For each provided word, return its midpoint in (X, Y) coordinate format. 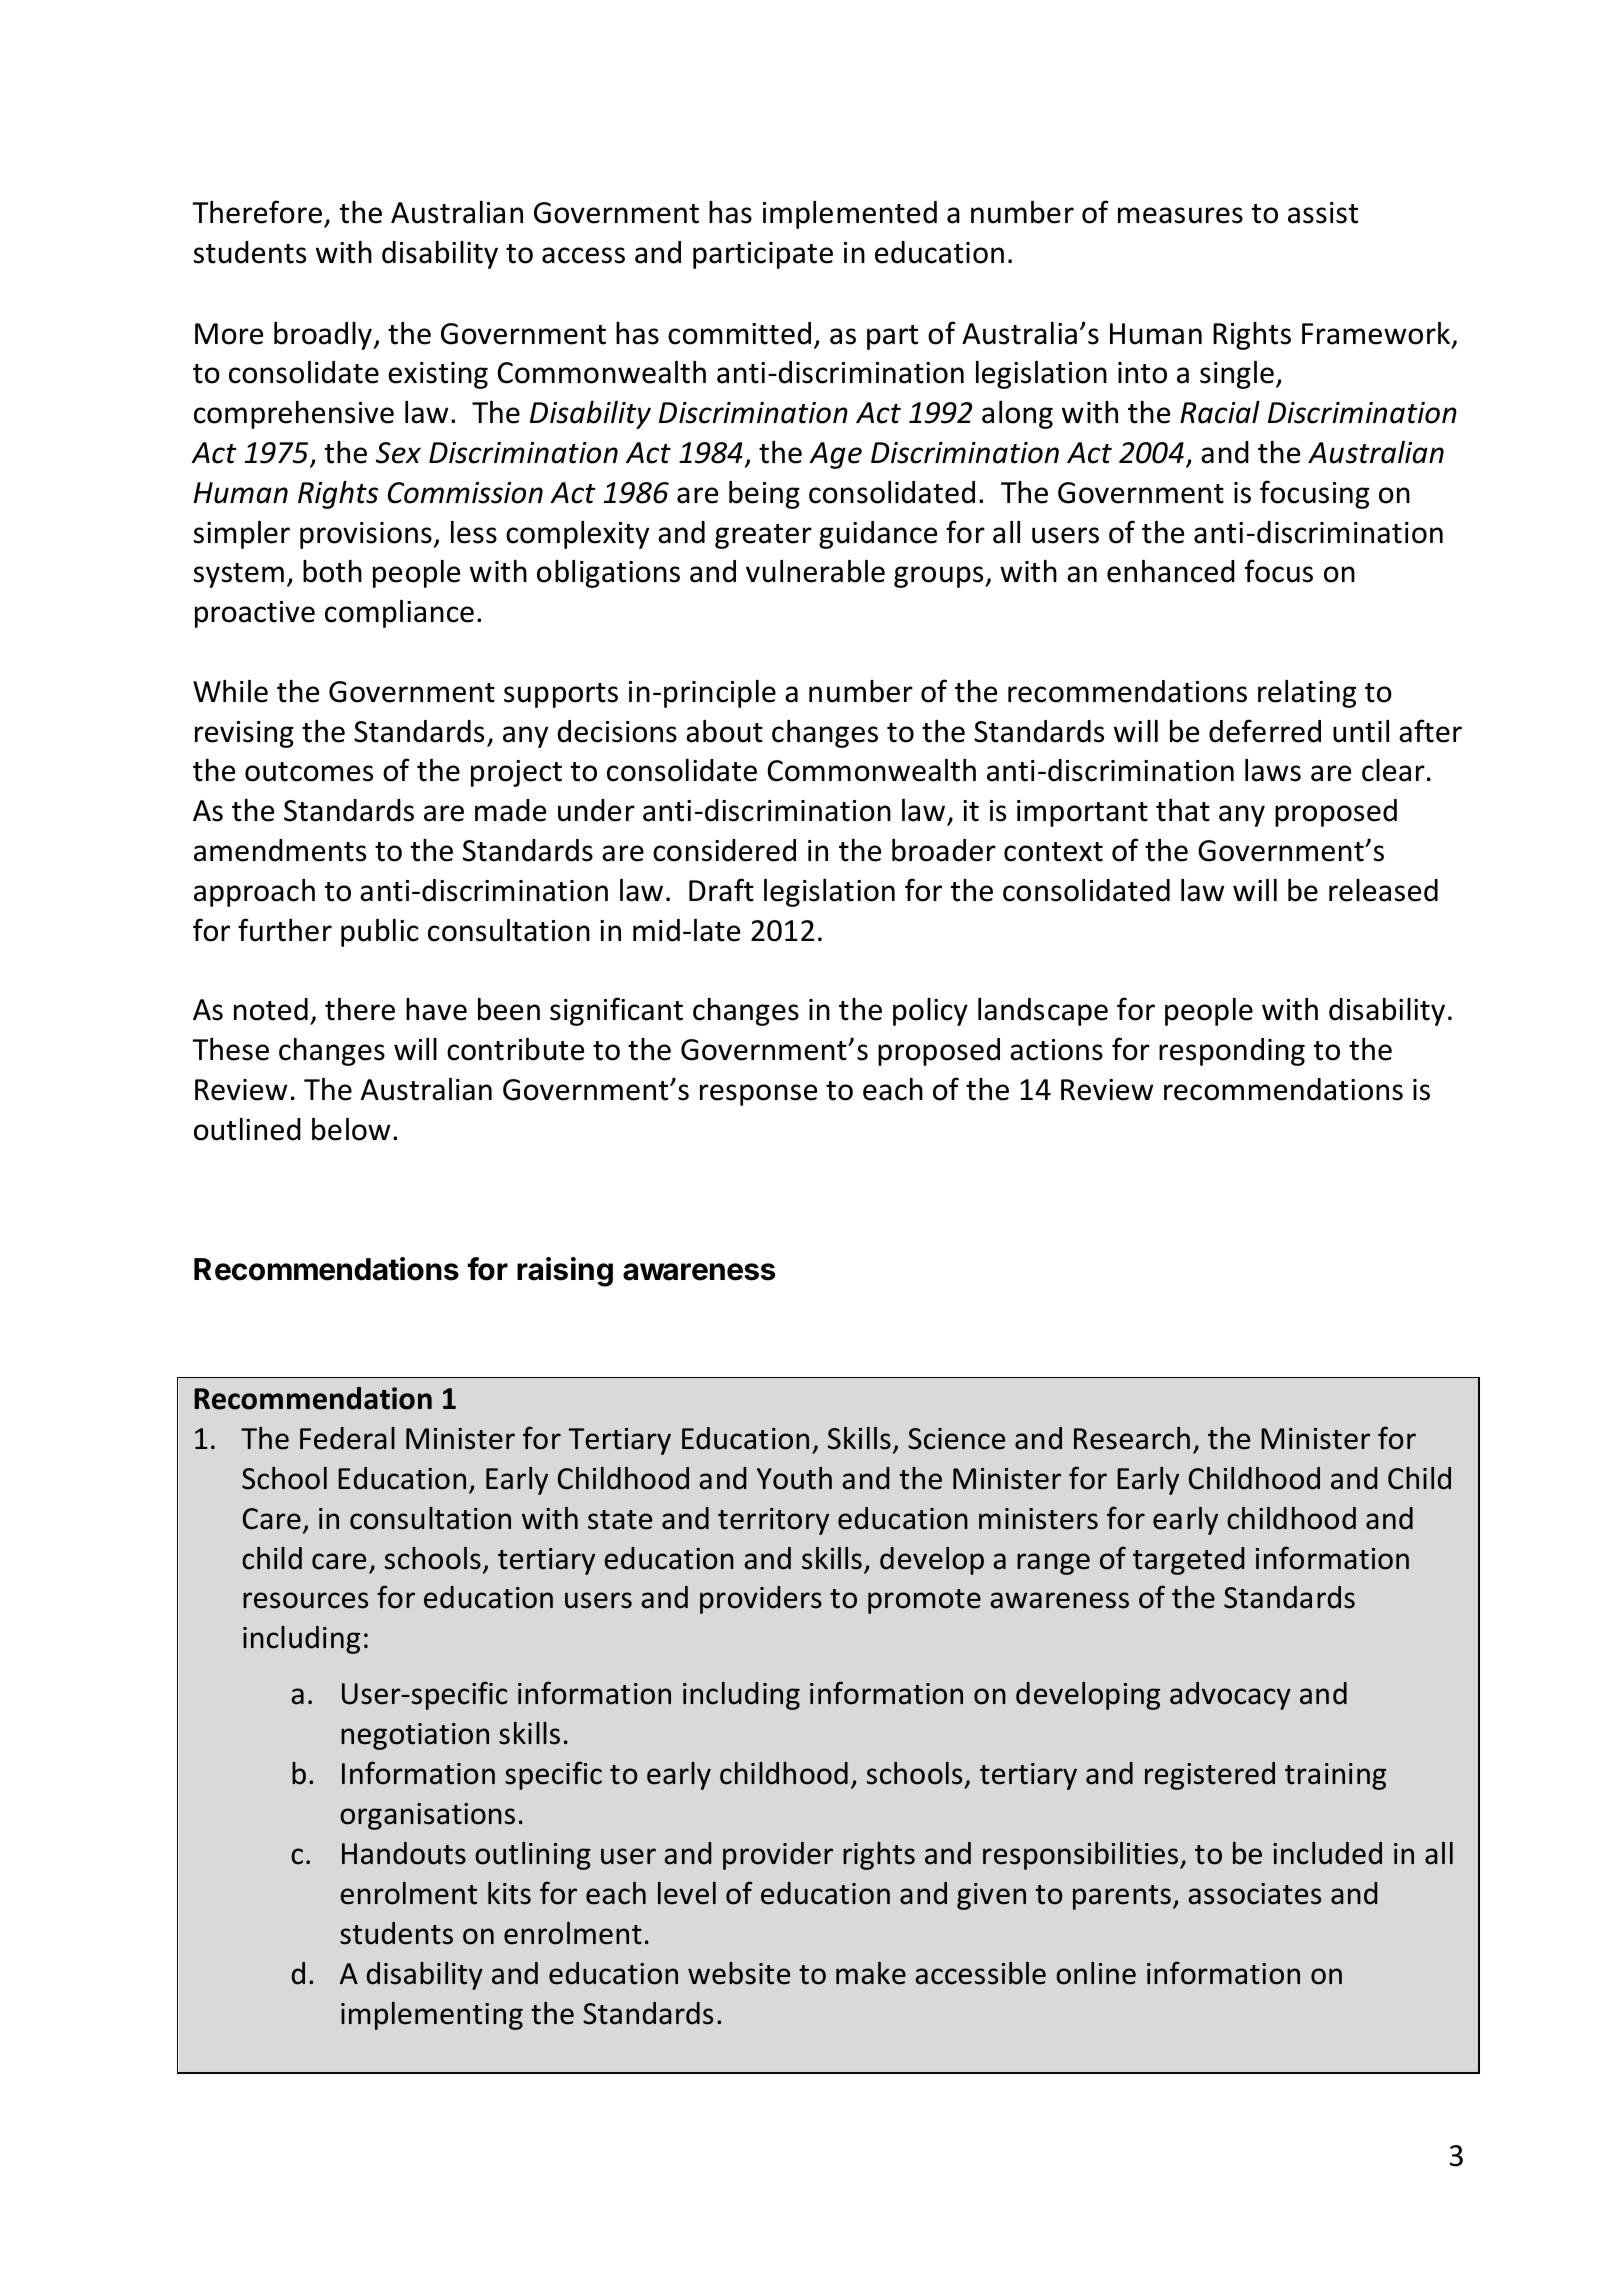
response (758, 1095)
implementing (432, 2016)
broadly (323, 336)
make (871, 1973)
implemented (850, 215)
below (351, 1129)
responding (1232, 1052)
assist (1323, 213)
